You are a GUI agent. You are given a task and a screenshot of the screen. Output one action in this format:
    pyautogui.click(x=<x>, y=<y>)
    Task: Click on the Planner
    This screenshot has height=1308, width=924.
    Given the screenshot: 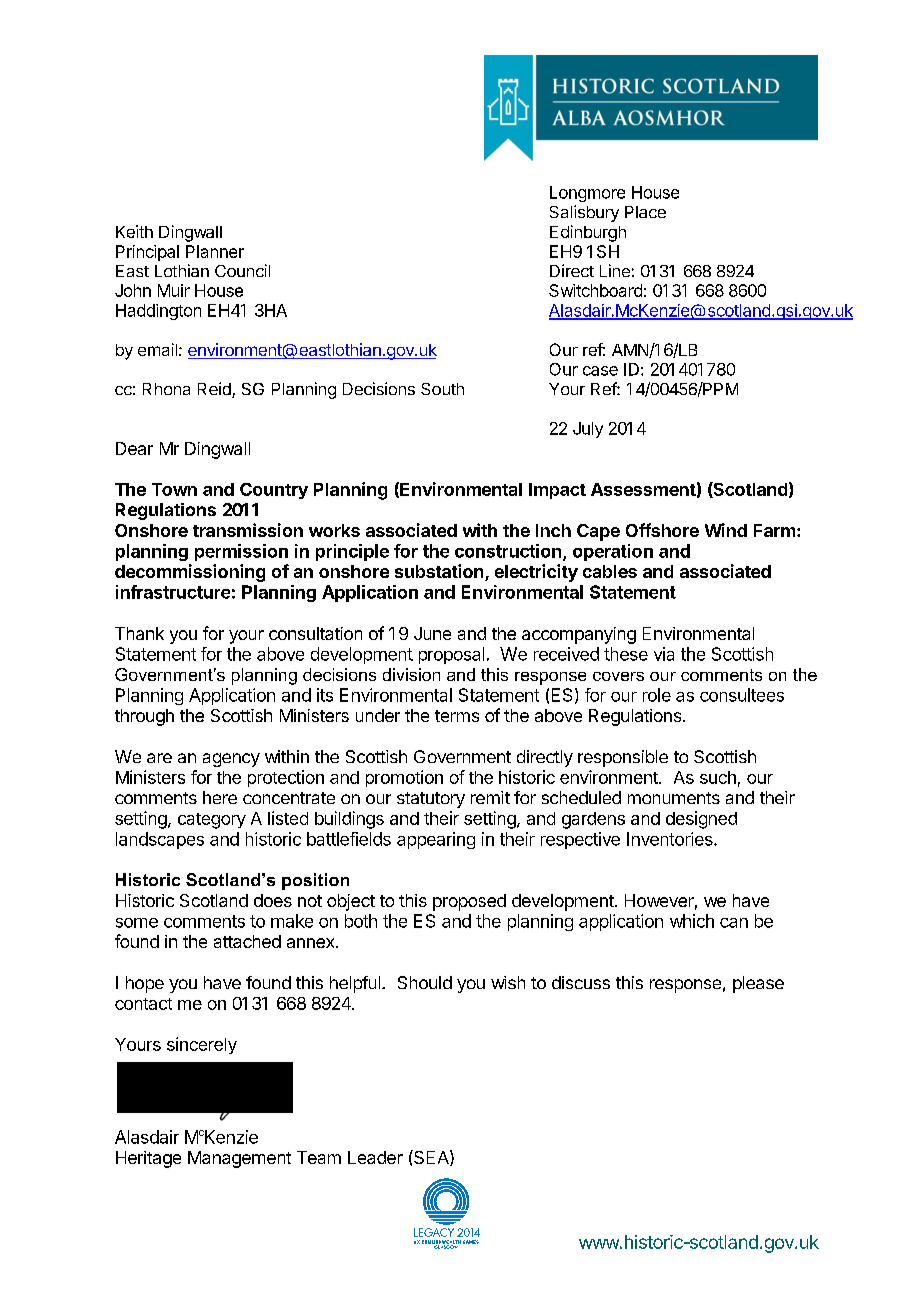 What is the action you would take?
    pyautogui.click(x=215, y=251)
